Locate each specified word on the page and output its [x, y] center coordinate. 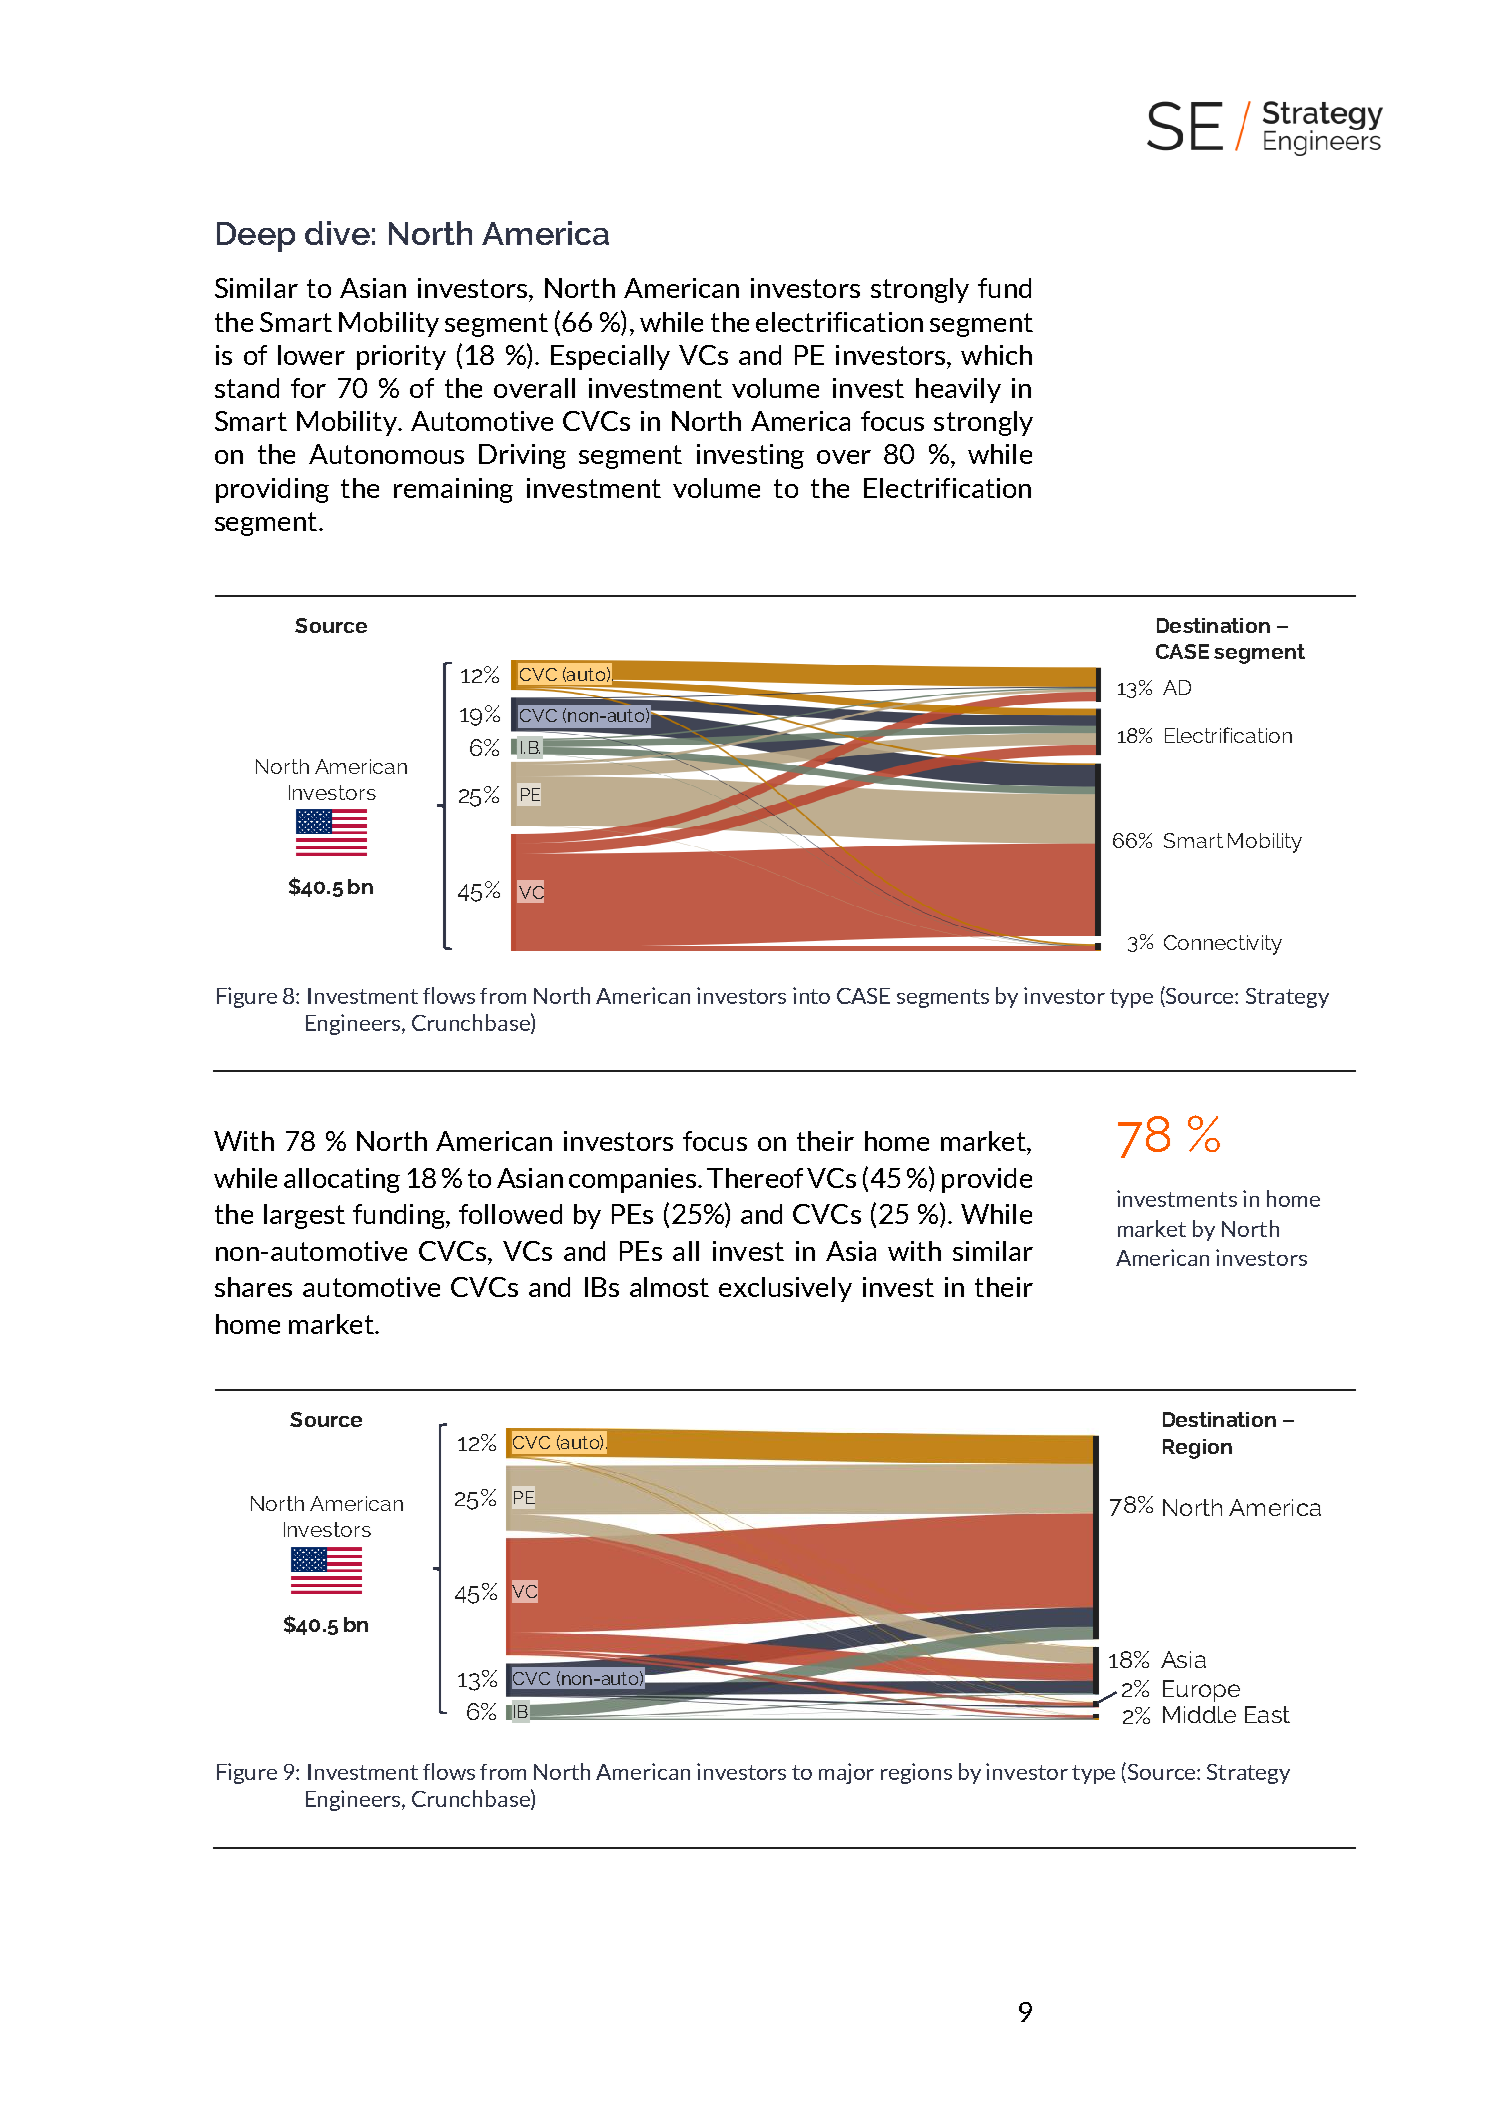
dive [337, 233]
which [996, 355]
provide [987, 1180]
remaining [453, 490]
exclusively [785, 1289]
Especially [610, 357]
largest [304, 1216]
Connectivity [1223, 945]
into [811, 995]
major [846, 1773]
